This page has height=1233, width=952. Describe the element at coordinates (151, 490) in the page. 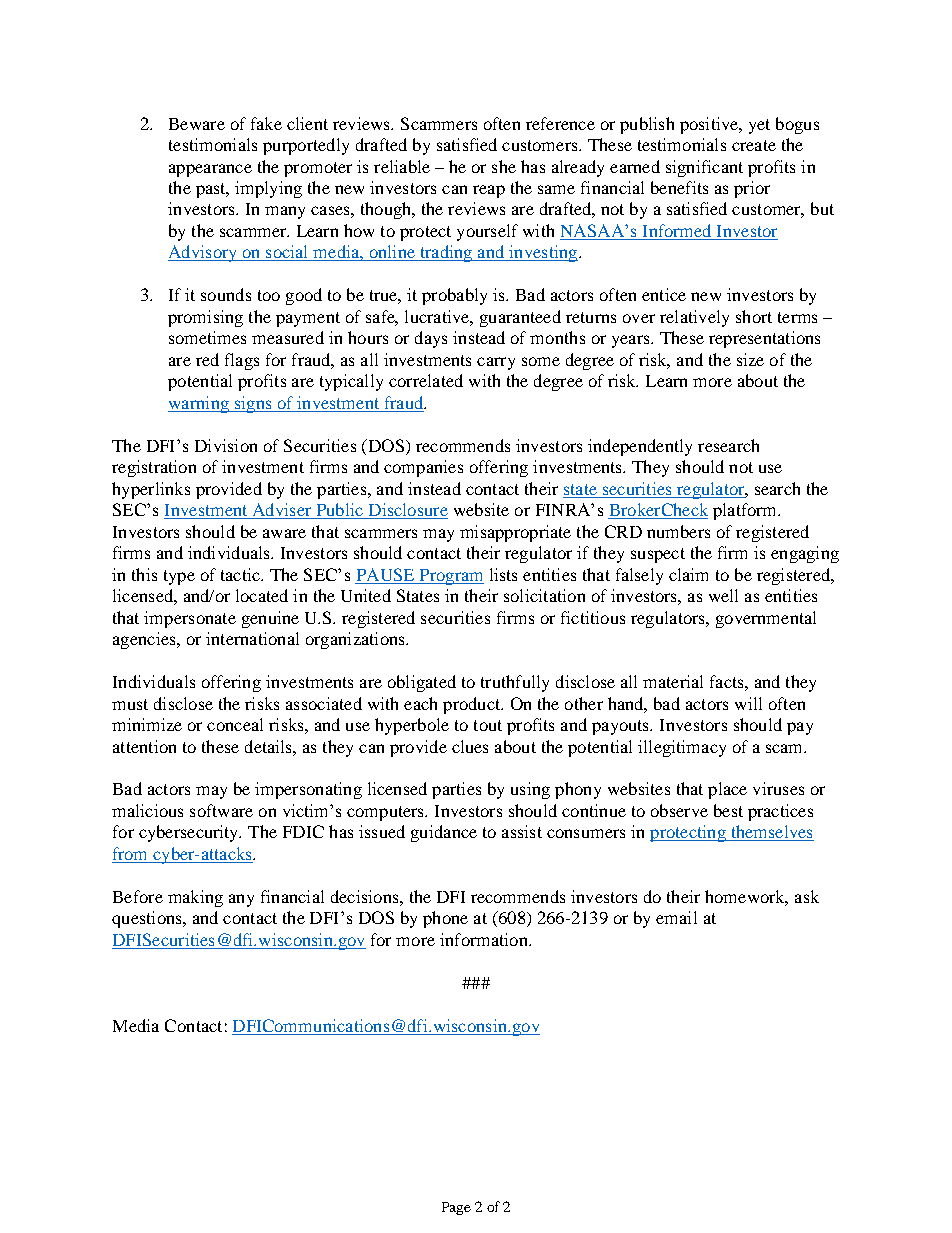

I see `hyperlinks` at that location.
